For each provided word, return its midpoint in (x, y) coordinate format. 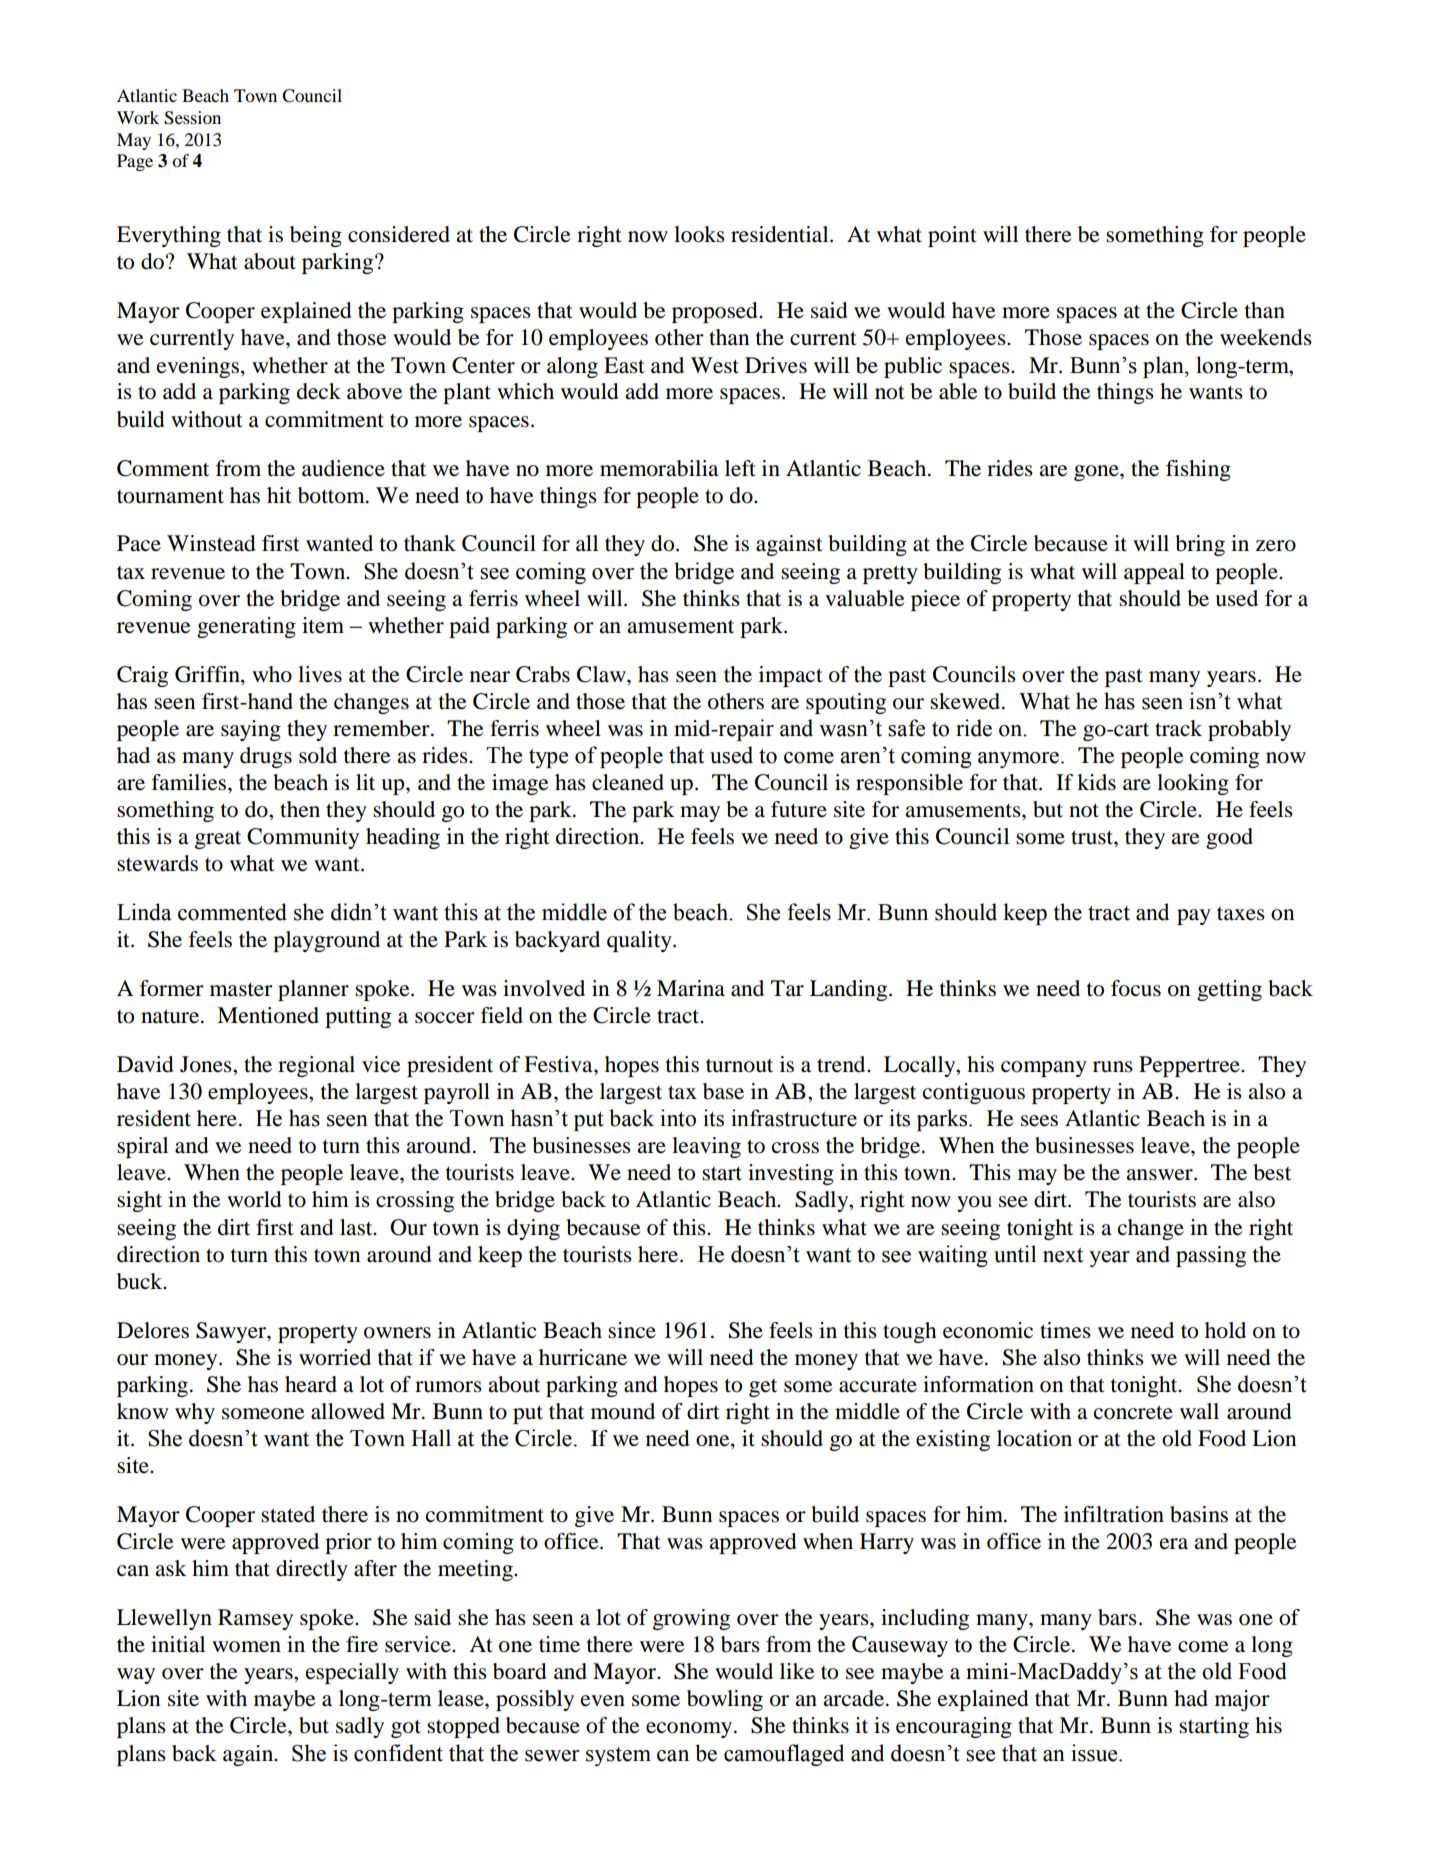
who (272, 674)
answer (1160, 1175)
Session (192, 118)
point (952, 236)
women (246, 1647)
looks (699, 234)
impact (791, 676)
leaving (706, 1147)
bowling (725, 1700)
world (254, 1199)
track (1178, 728)
